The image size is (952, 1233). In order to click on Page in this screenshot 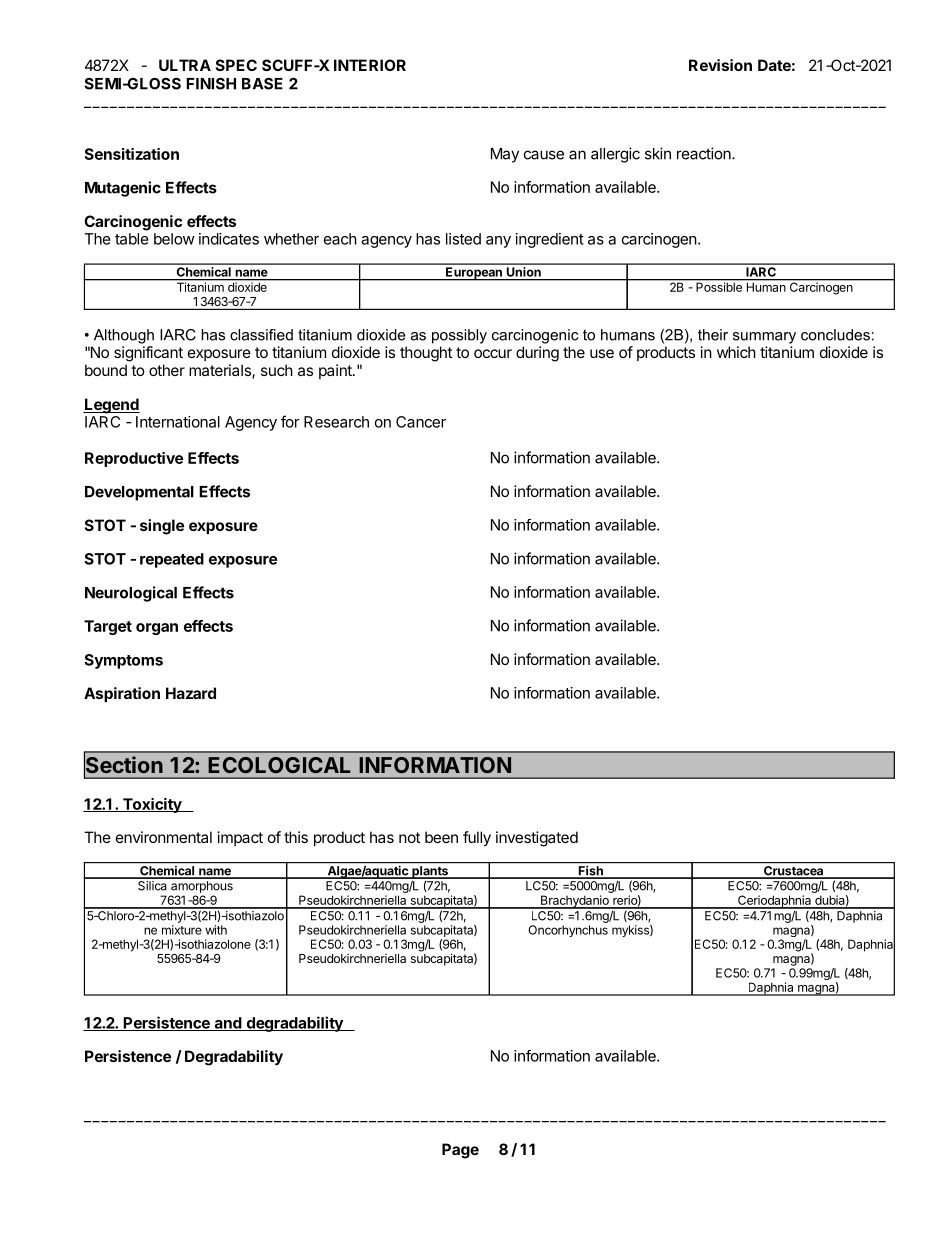, I will do `click(460, 1151)`.
